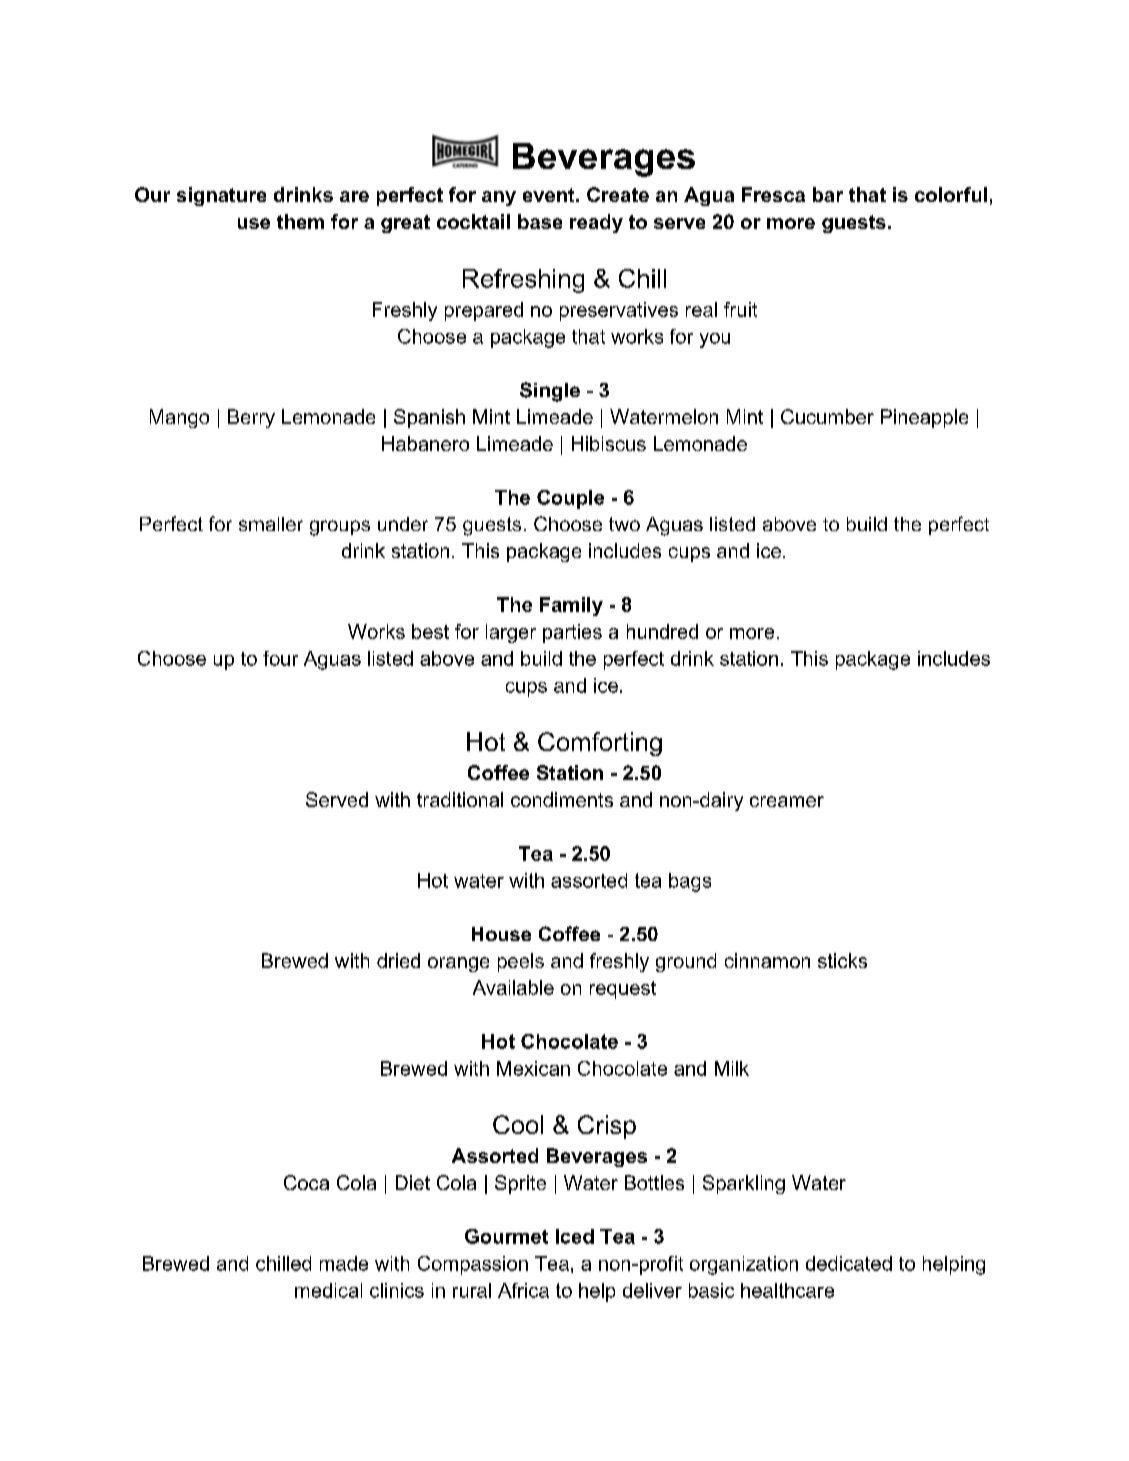 The width and height of the page is (1129, 1461). Describe the element at coordinates (344, 1263) in the page. I see `made` at that location.
